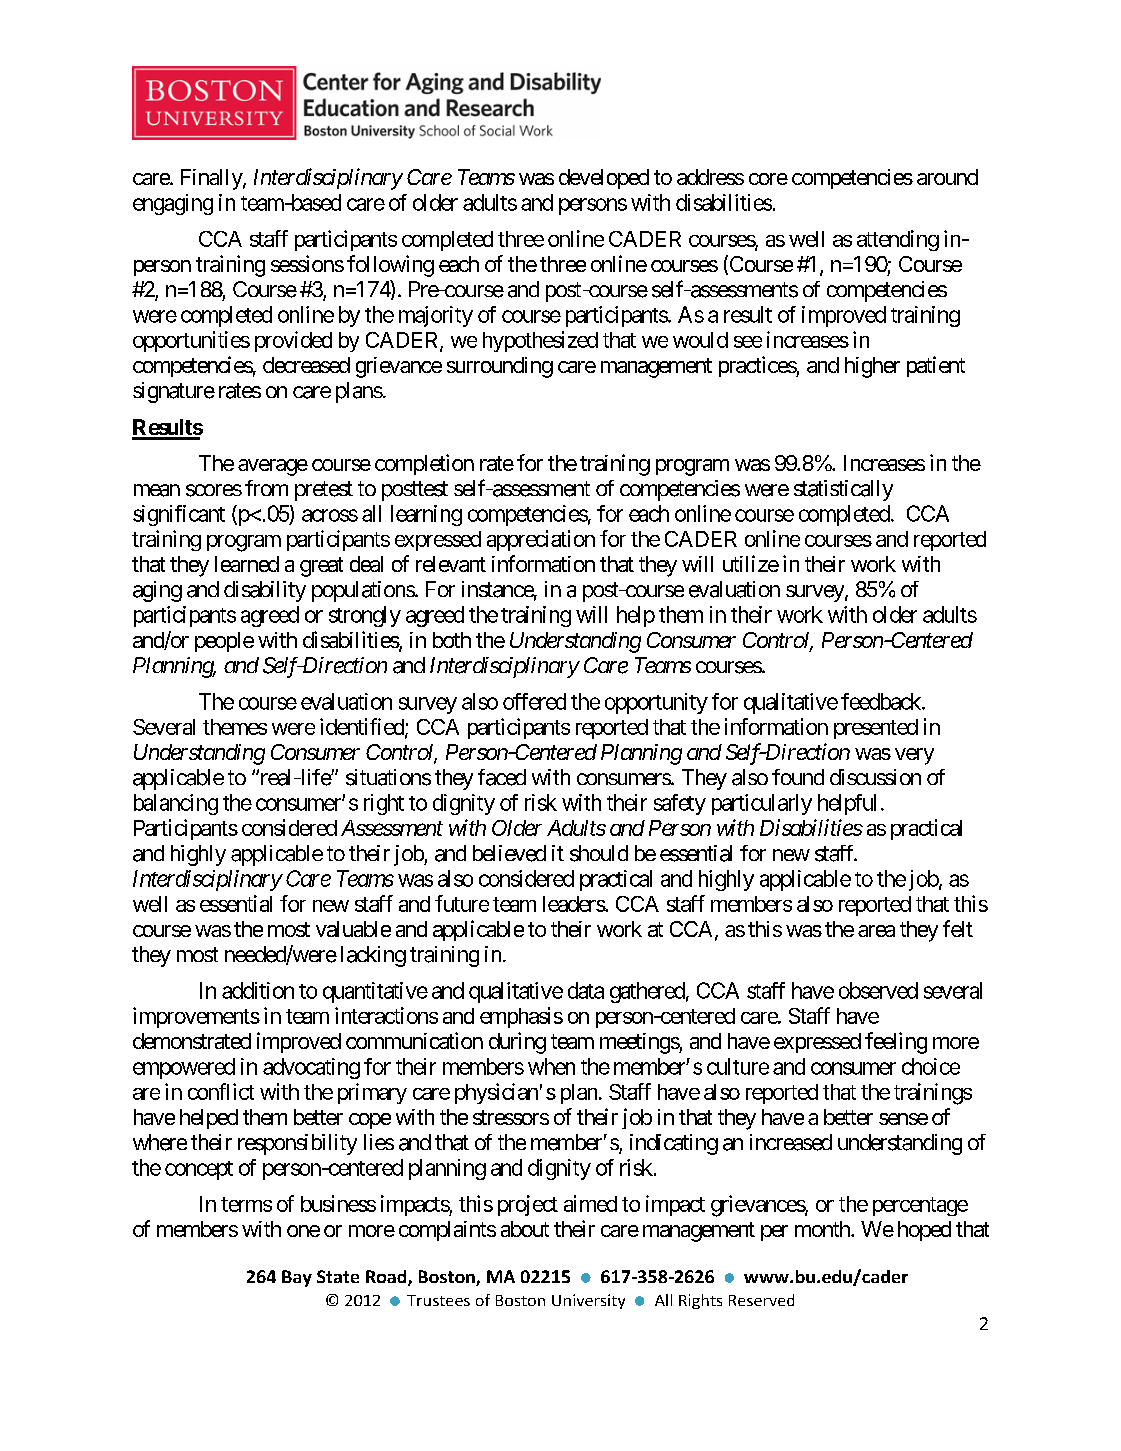 This image has height=1451, width=1121. I want to click on University, so click(588, 1301).
